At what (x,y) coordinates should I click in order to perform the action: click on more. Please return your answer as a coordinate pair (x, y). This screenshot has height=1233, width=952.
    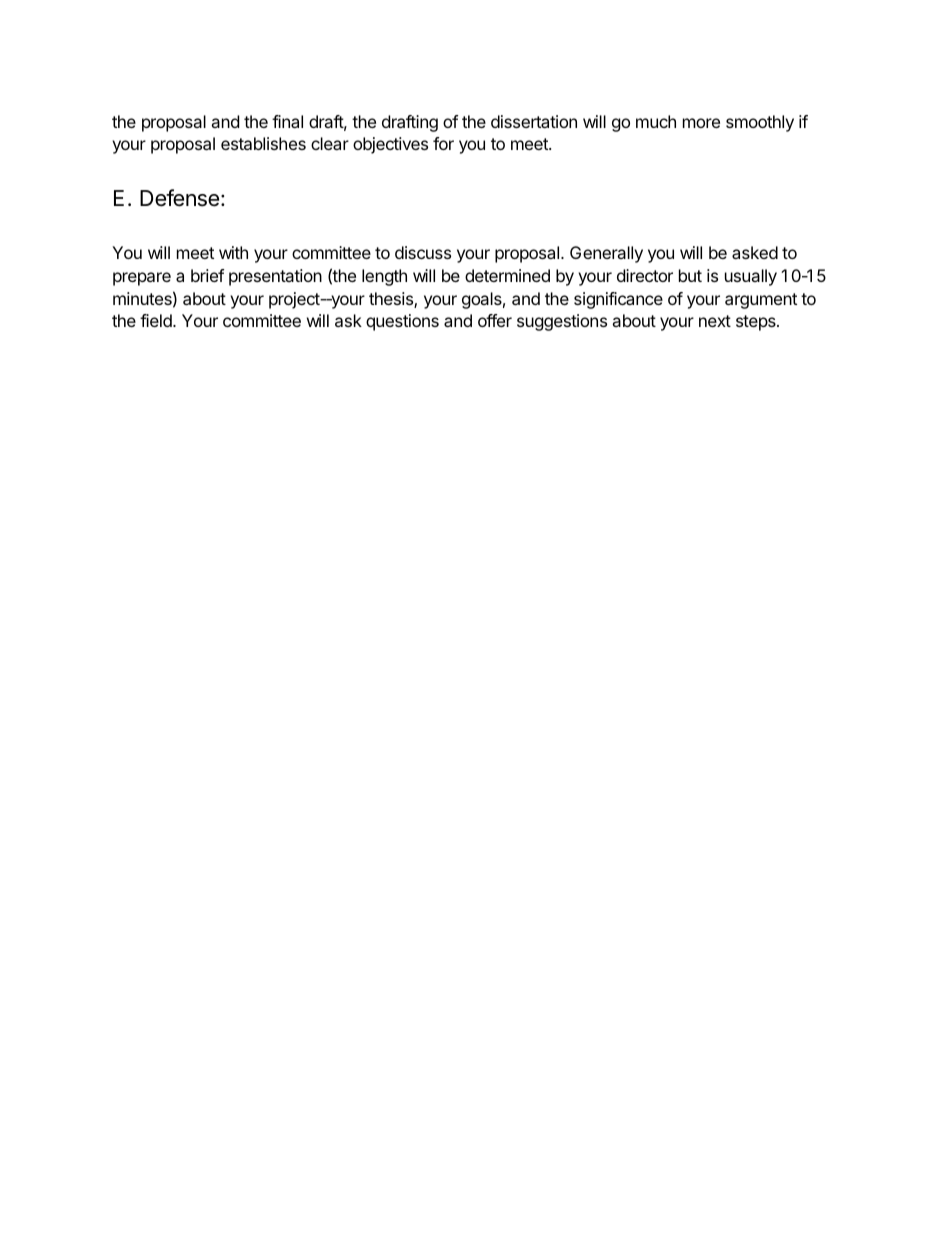
    Looking at the image, I should click on (701, 123).
